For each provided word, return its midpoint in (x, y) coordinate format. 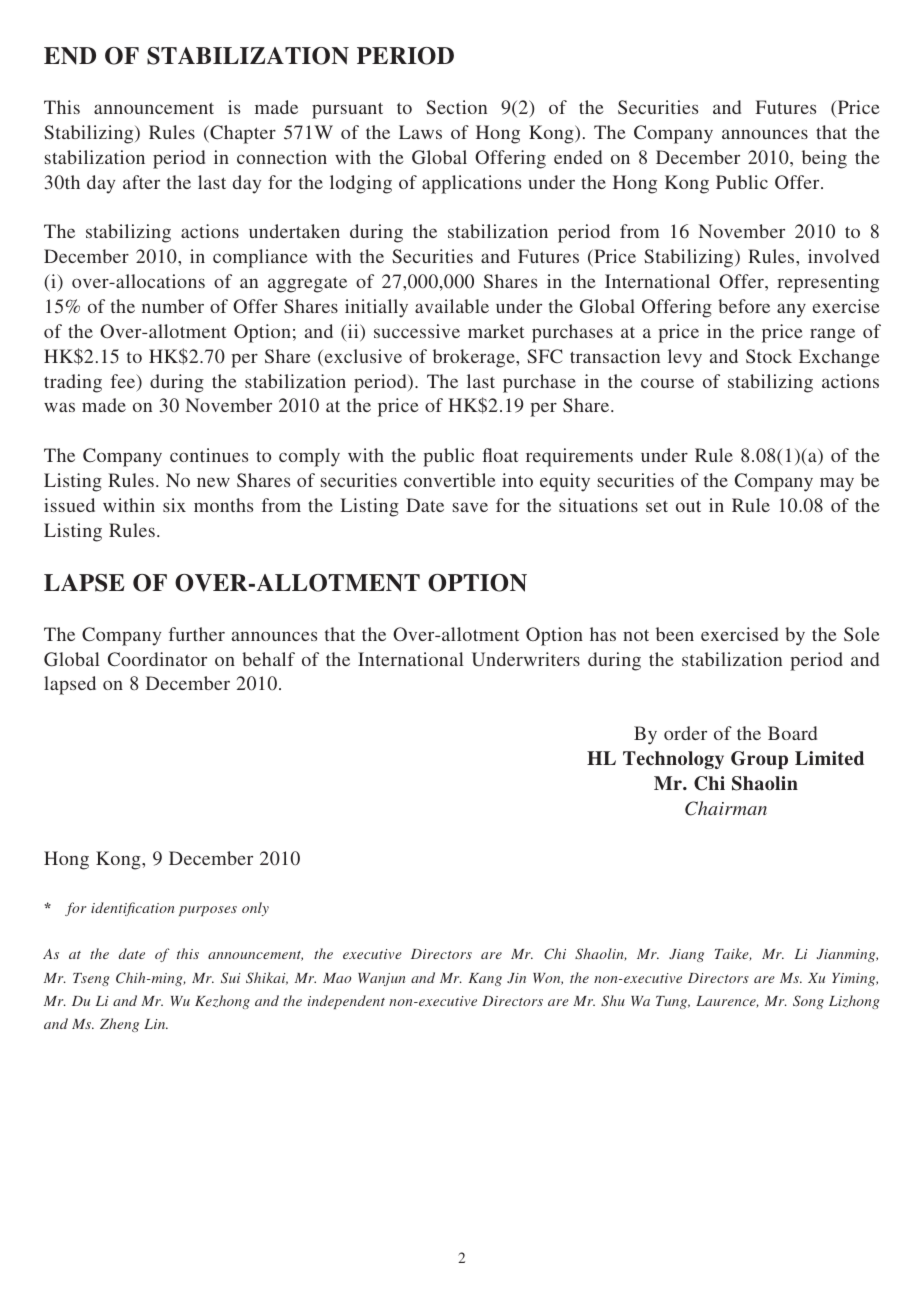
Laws (420, 132)
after (141, 182)
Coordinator (157, 659)
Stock (769, 356)
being (824, 159)
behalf (268, 659)
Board (792, 733)
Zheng (119, 1025)
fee (124, 382)
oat (506, 456)
